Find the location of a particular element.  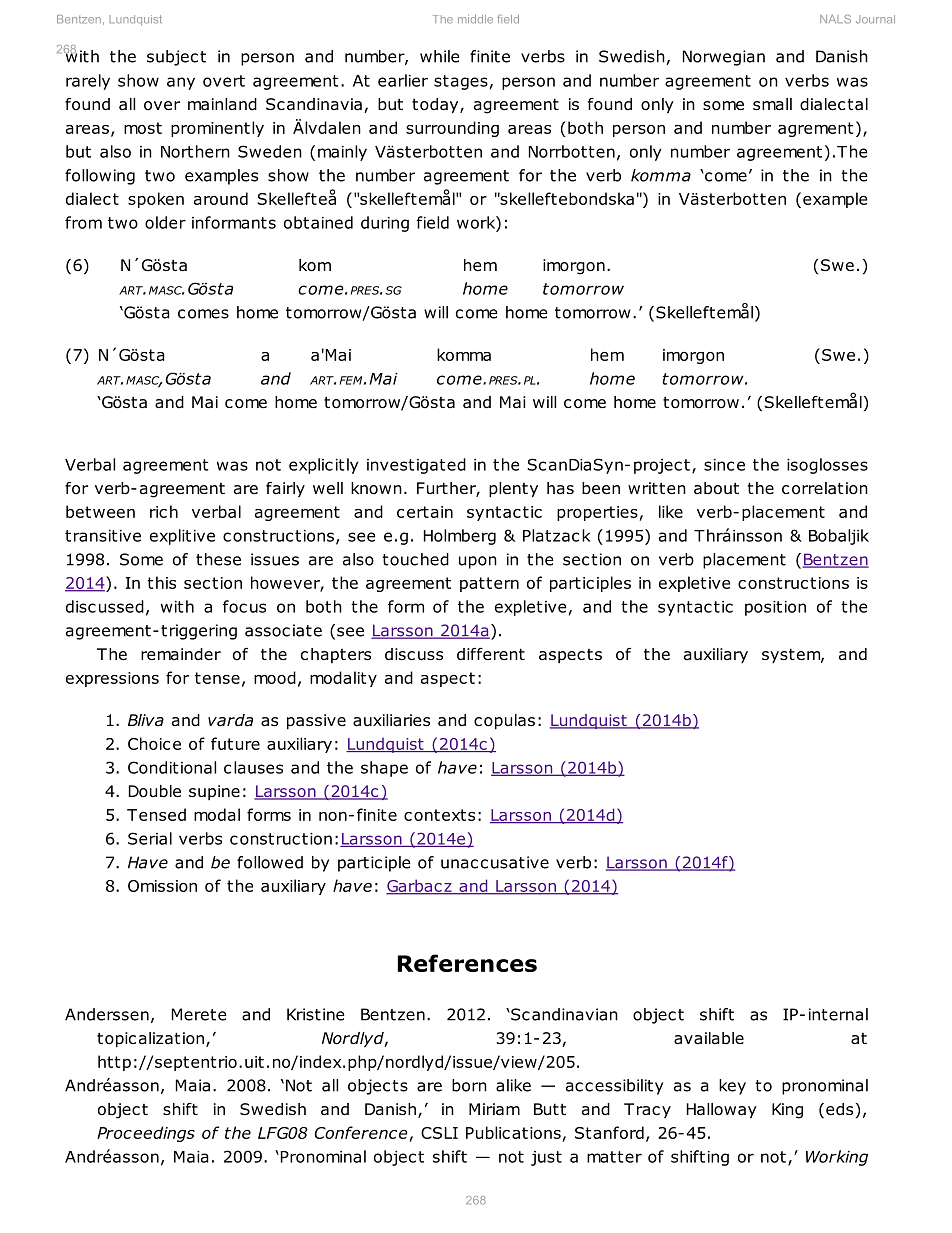

this is located at coordinates (161, 582).
